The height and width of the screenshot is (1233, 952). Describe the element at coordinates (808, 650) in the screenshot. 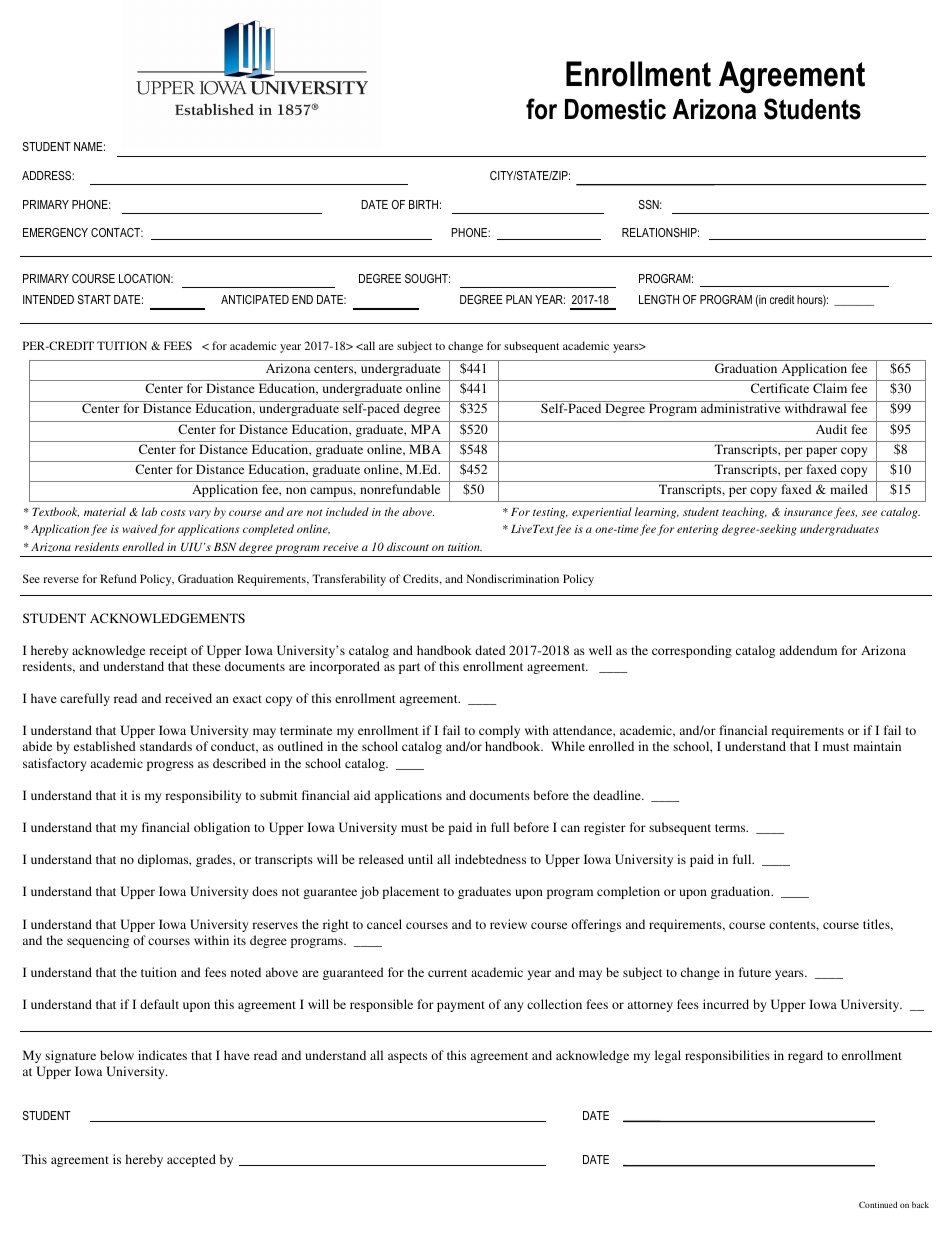

I see `addendum` at that location.
